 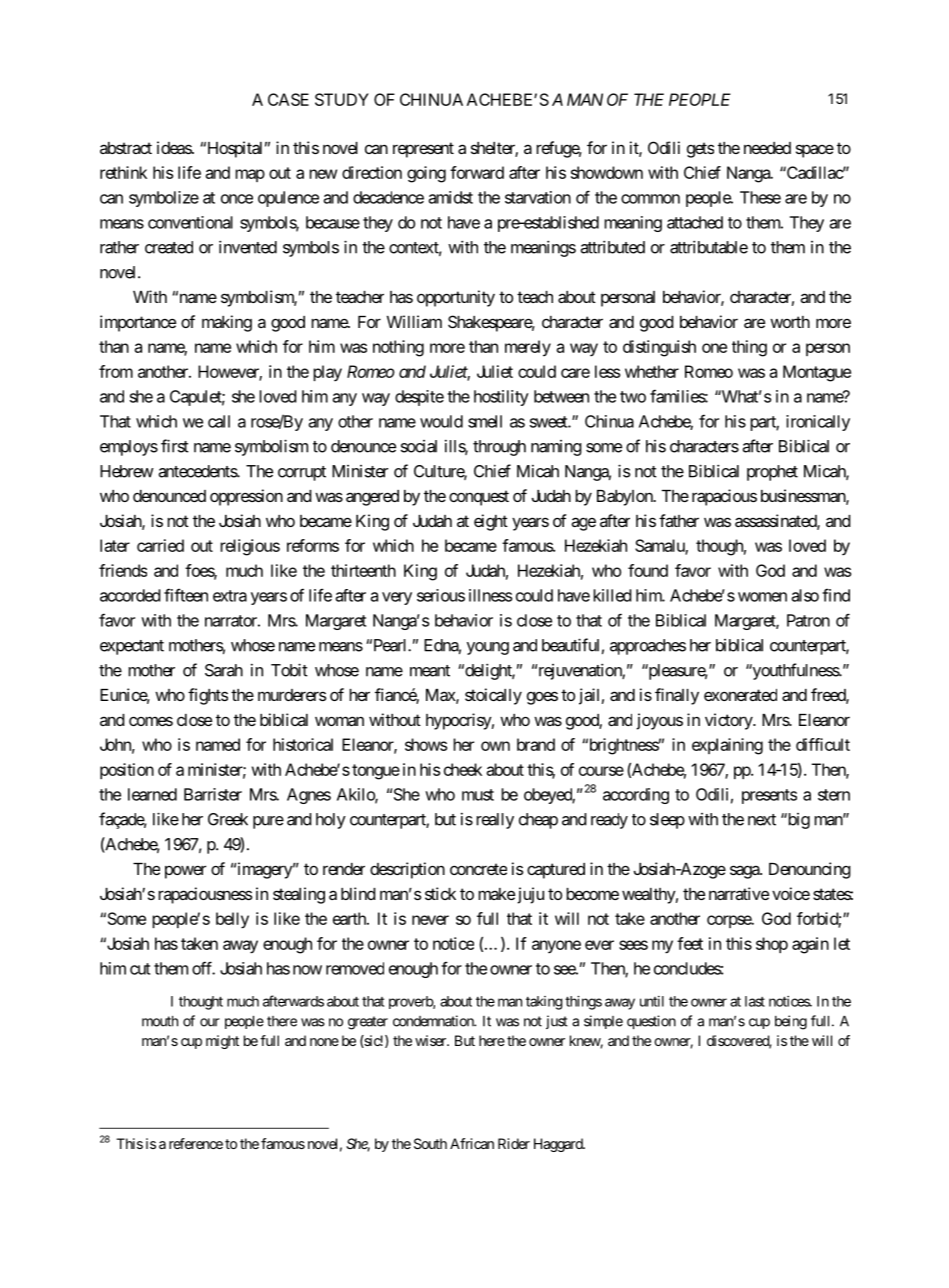 What do you see at coordinates (126, 148) in the screenshot?
I see `abstract` at bounding box center [126, 148].
